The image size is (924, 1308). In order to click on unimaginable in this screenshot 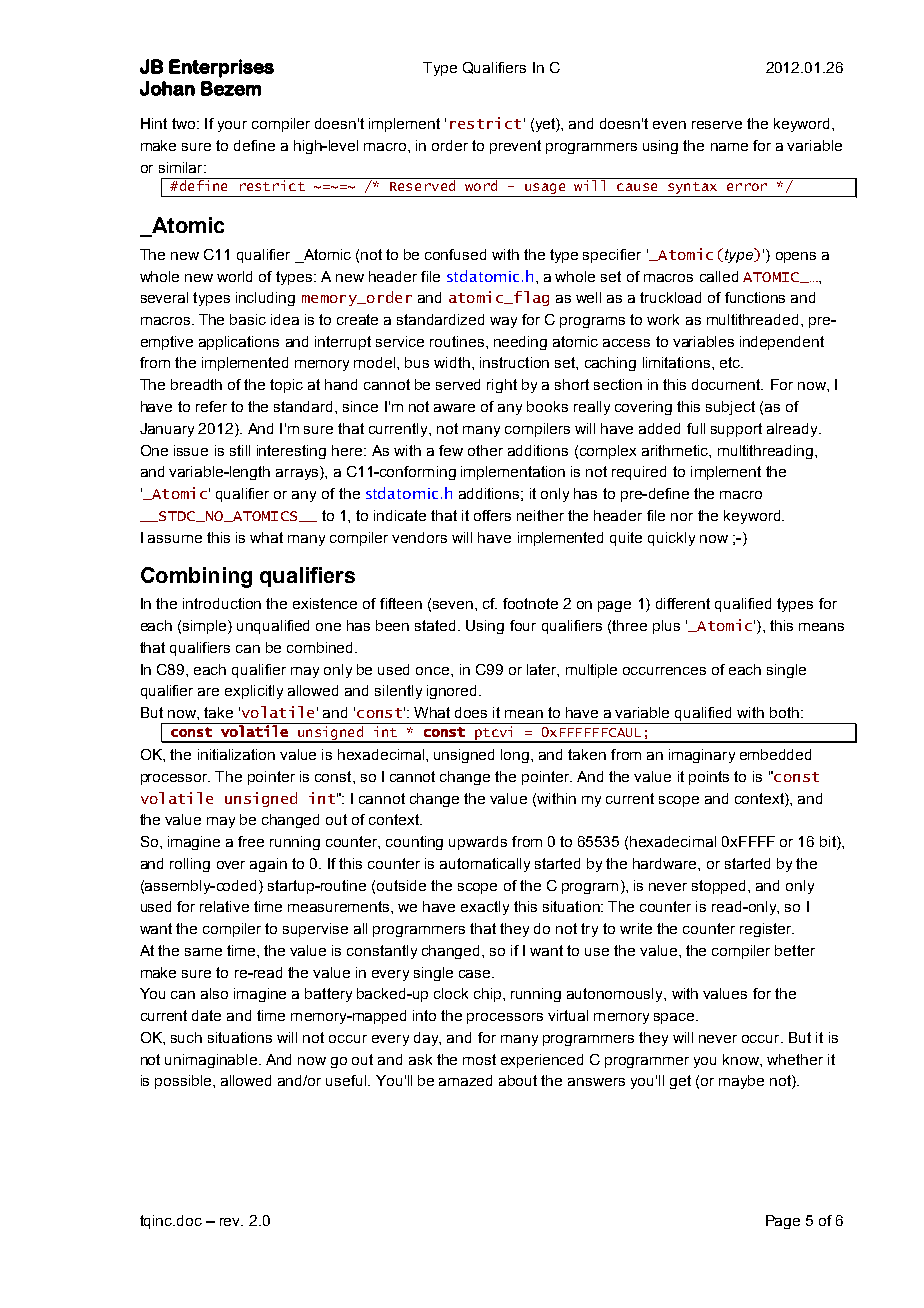, I will do `click(212, 1061)`.
